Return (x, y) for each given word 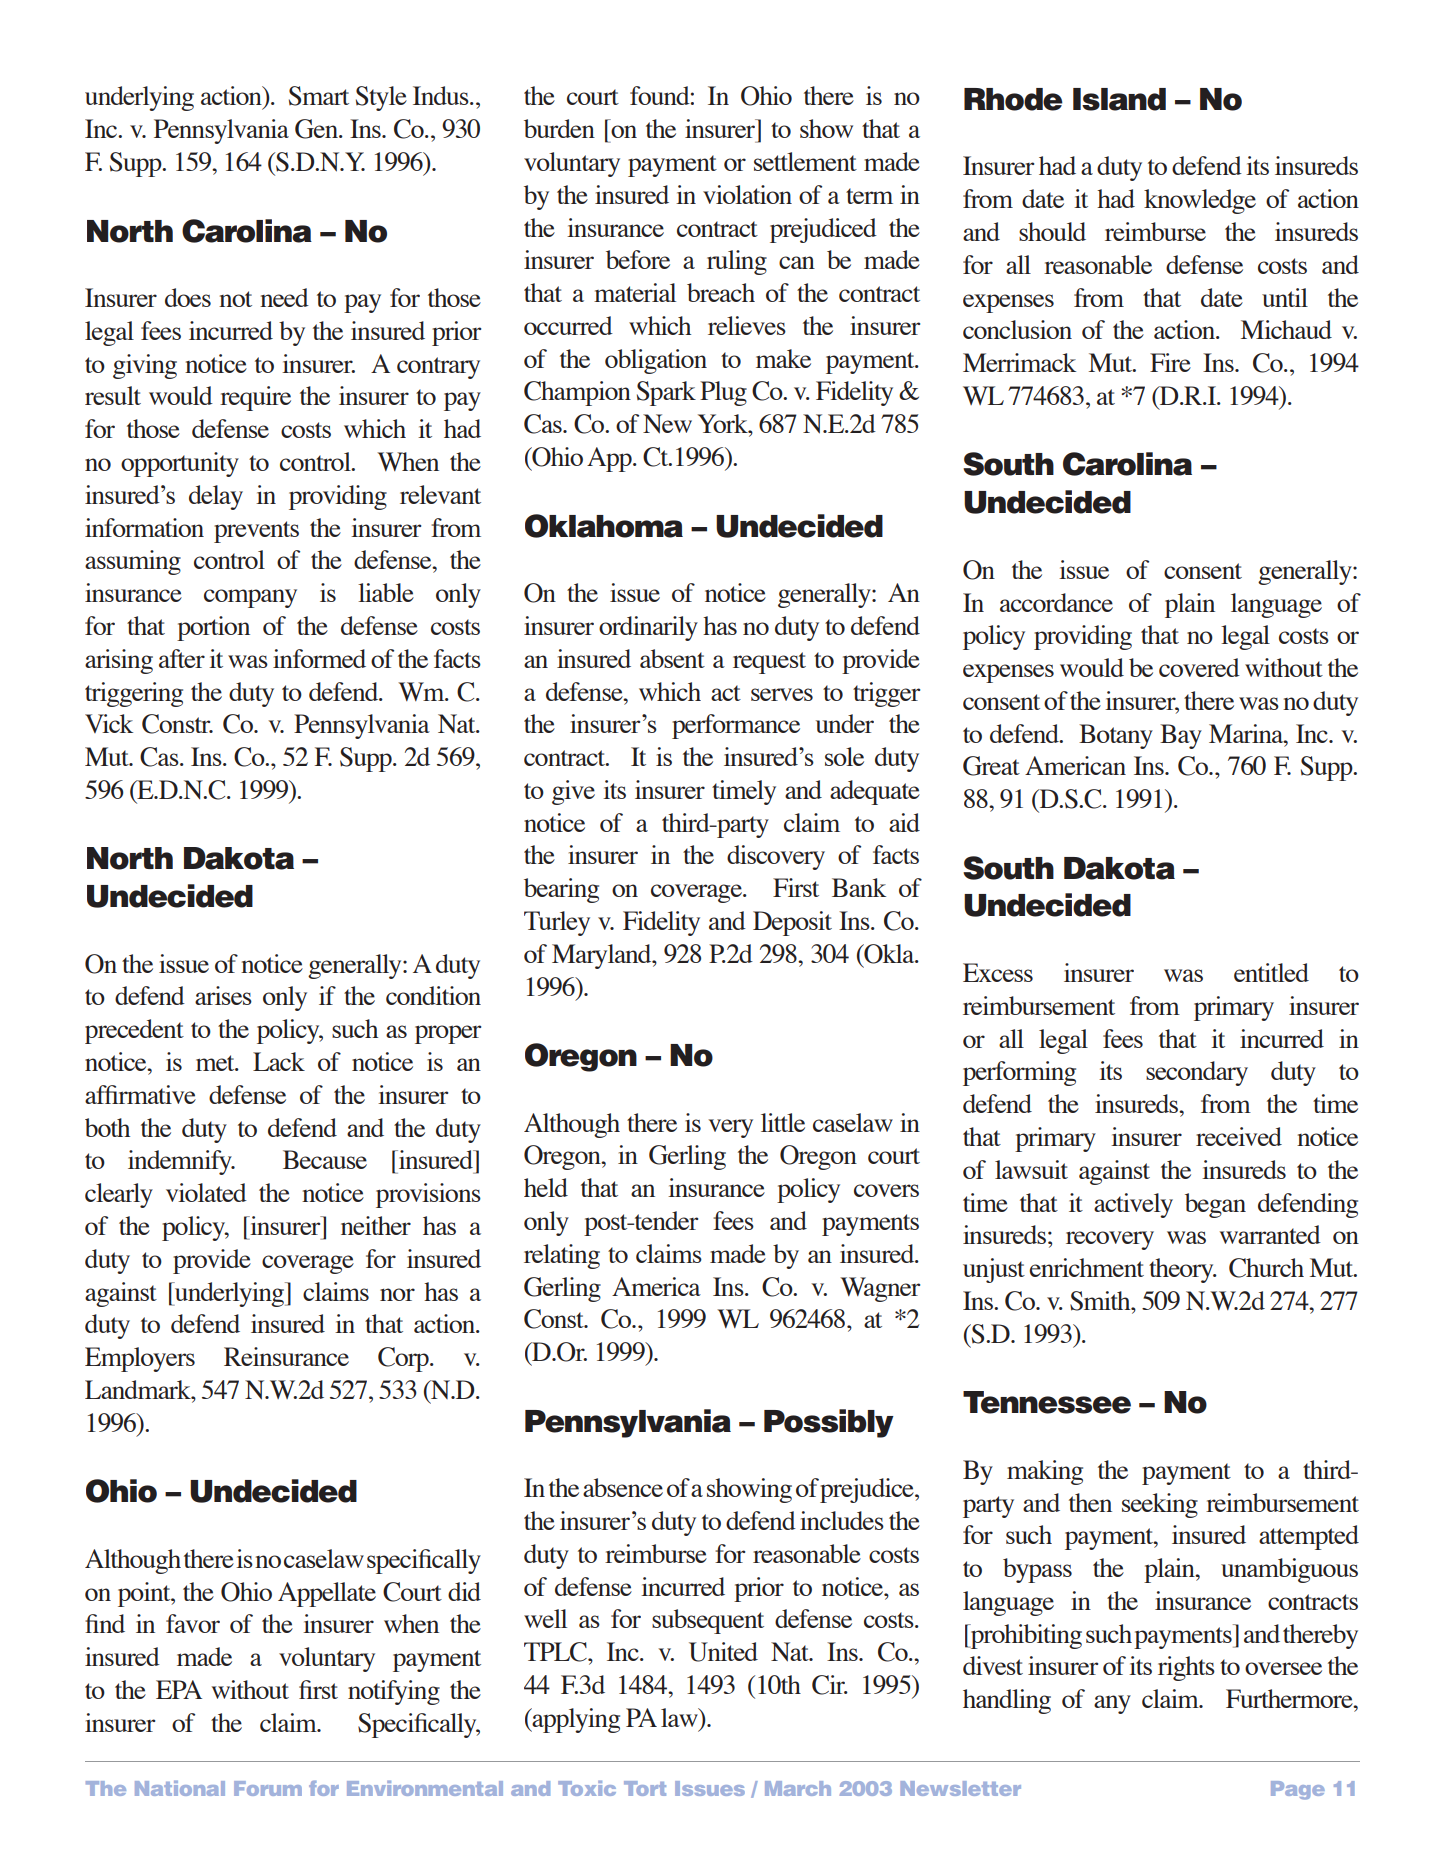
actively (1133, 1205)
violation (747, 194)
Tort (645, 1788)
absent (672, 658)
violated (206, 1192)
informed (319, 658)
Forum (268, 1788)
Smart (319, 96)
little (783, 1122)
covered (1199, 667)
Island (1119, 99)
